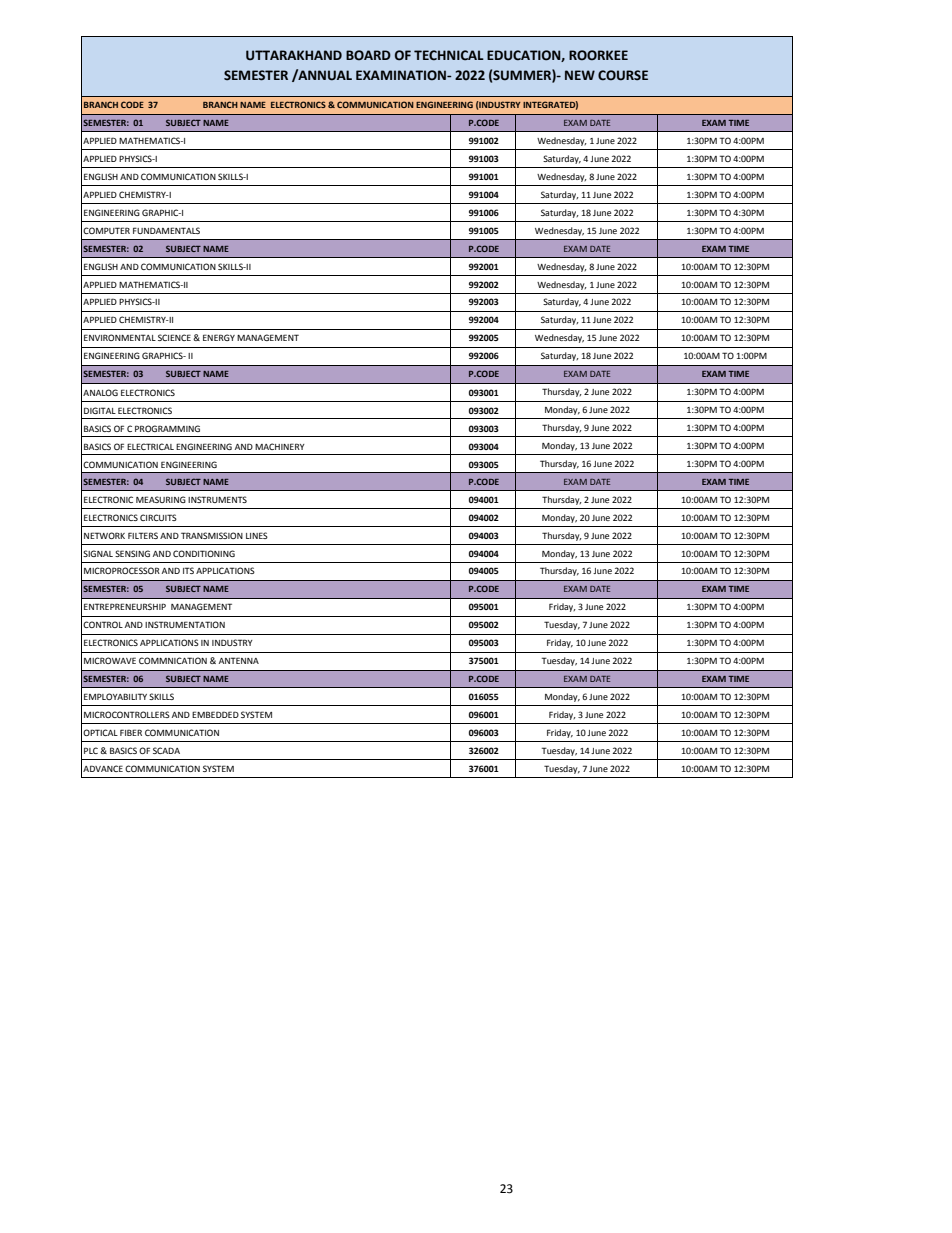  I want to click on BOARD, so click(368, 55).
